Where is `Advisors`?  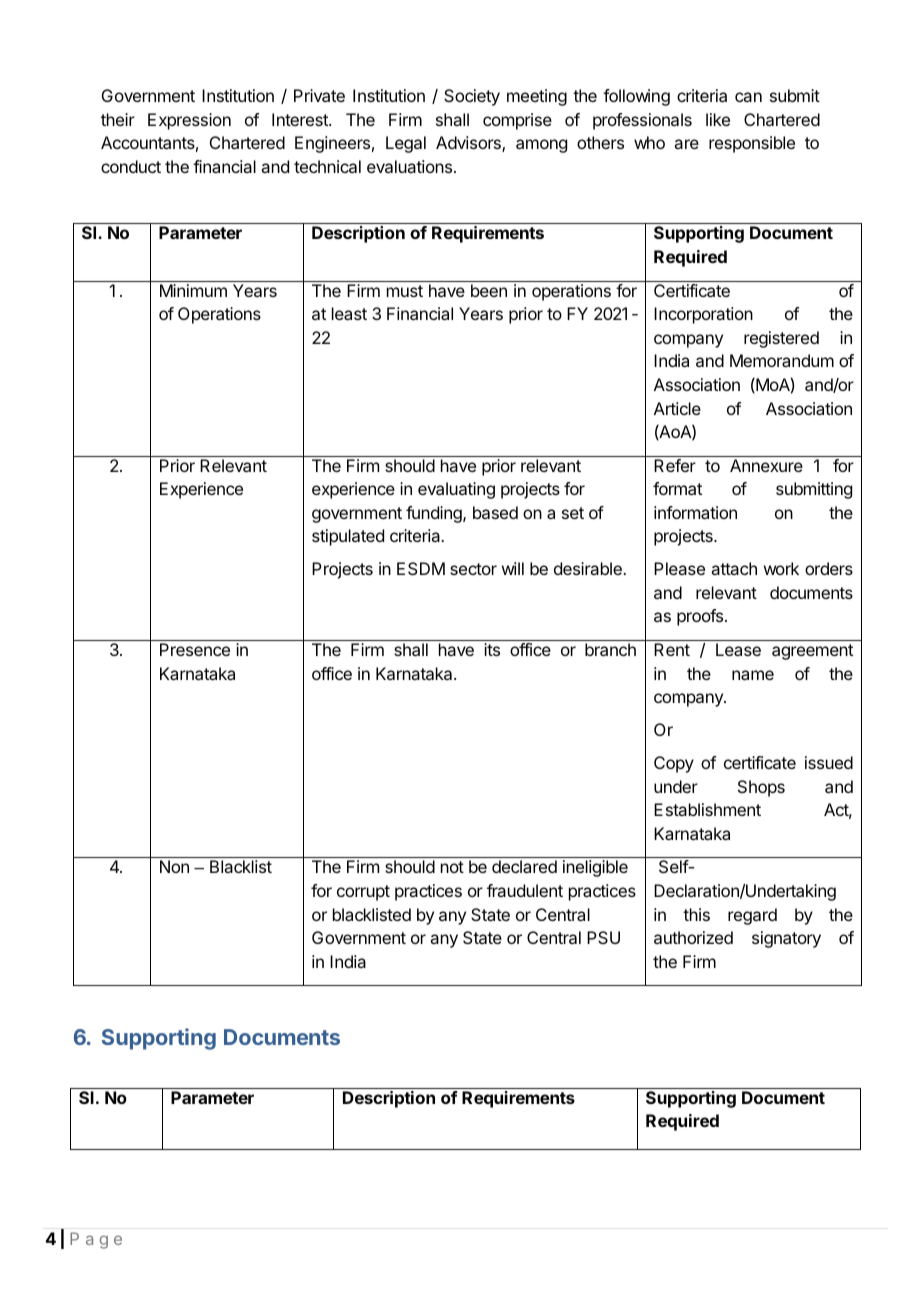
Advisors is located at coordinates (469, 144).
